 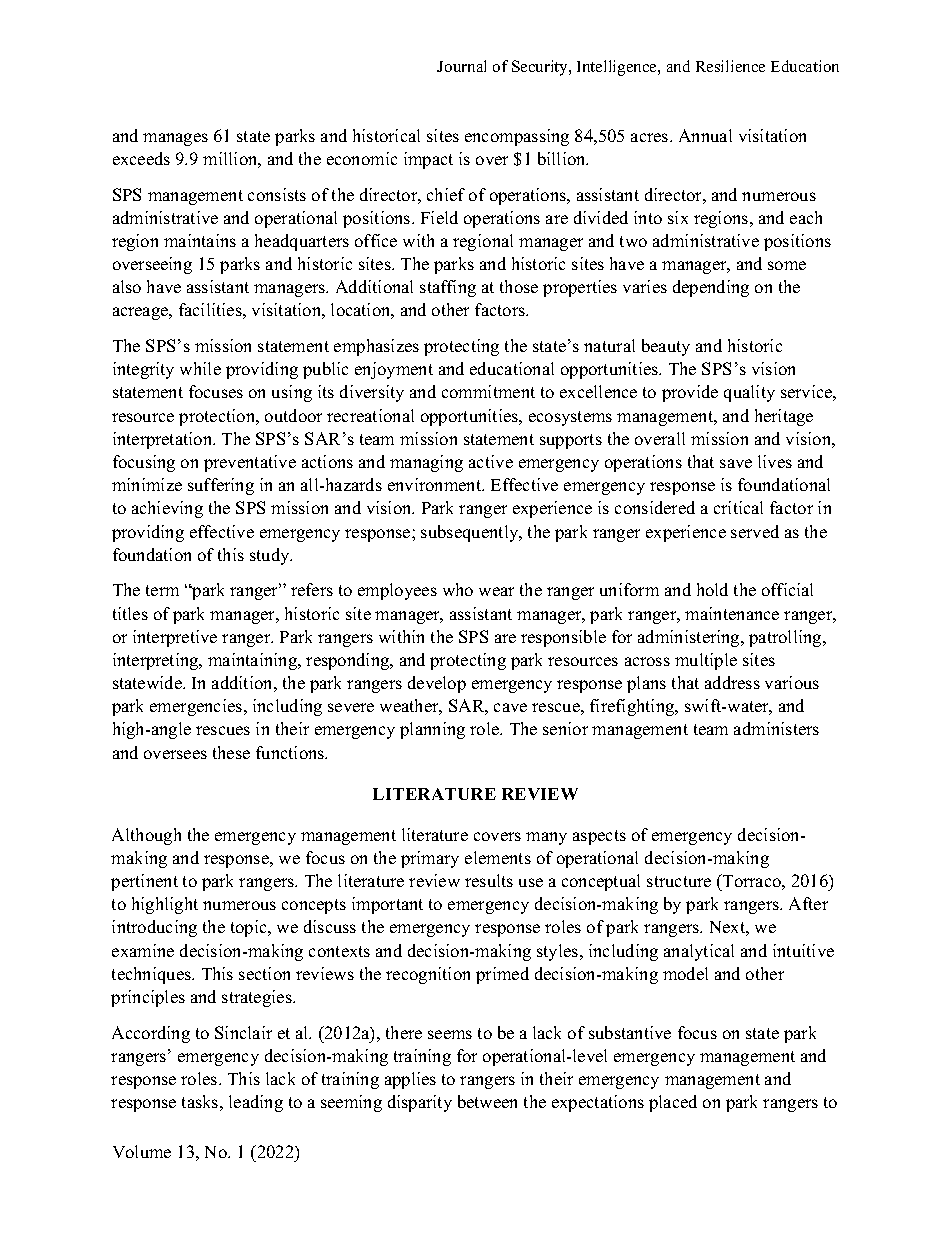 What do you see at coordinates (487, 1101) in the screenshot?
I see `between` at bounding box center [487, 1101].
